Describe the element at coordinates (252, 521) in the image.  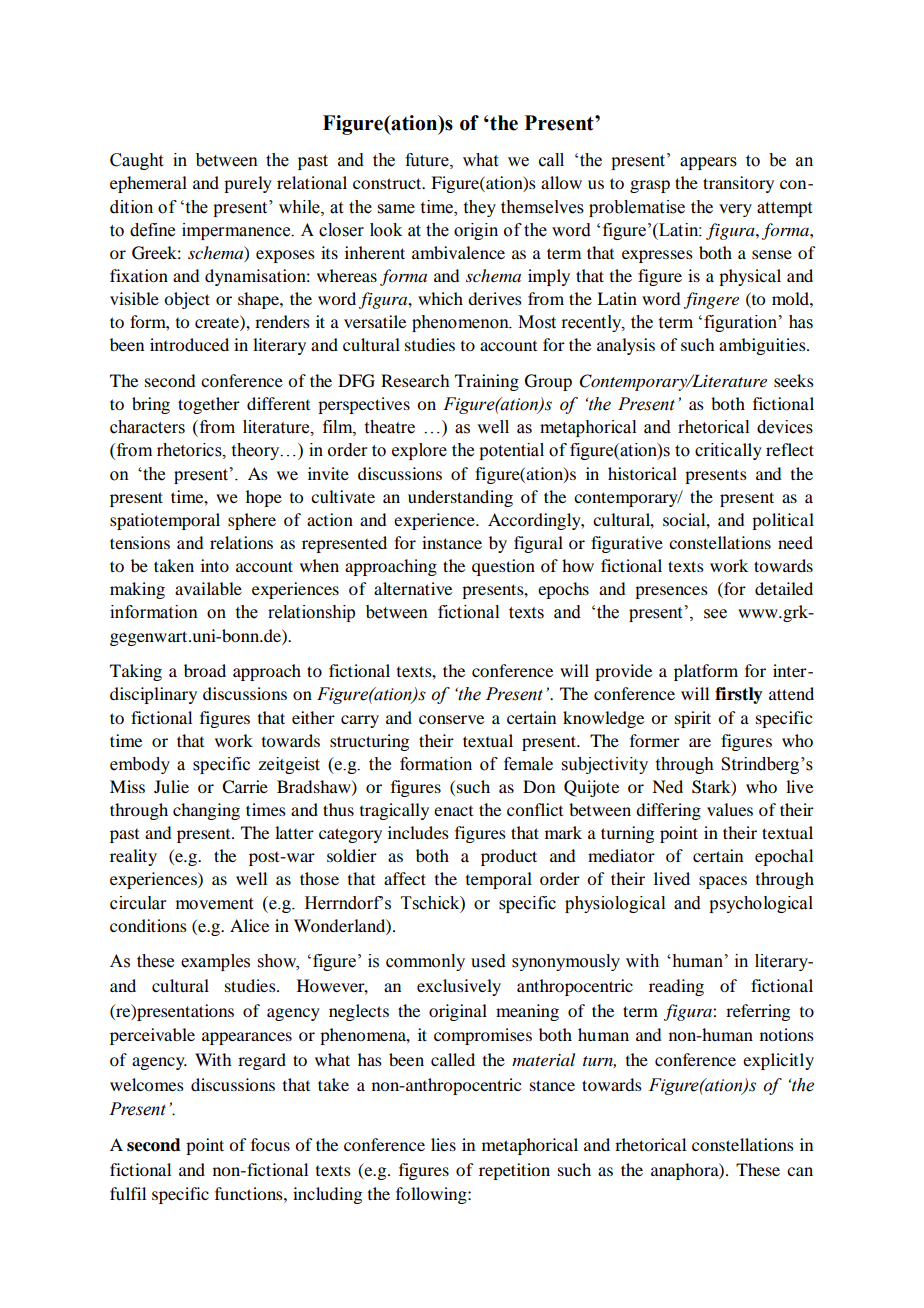
I see `sphere` at that location.
